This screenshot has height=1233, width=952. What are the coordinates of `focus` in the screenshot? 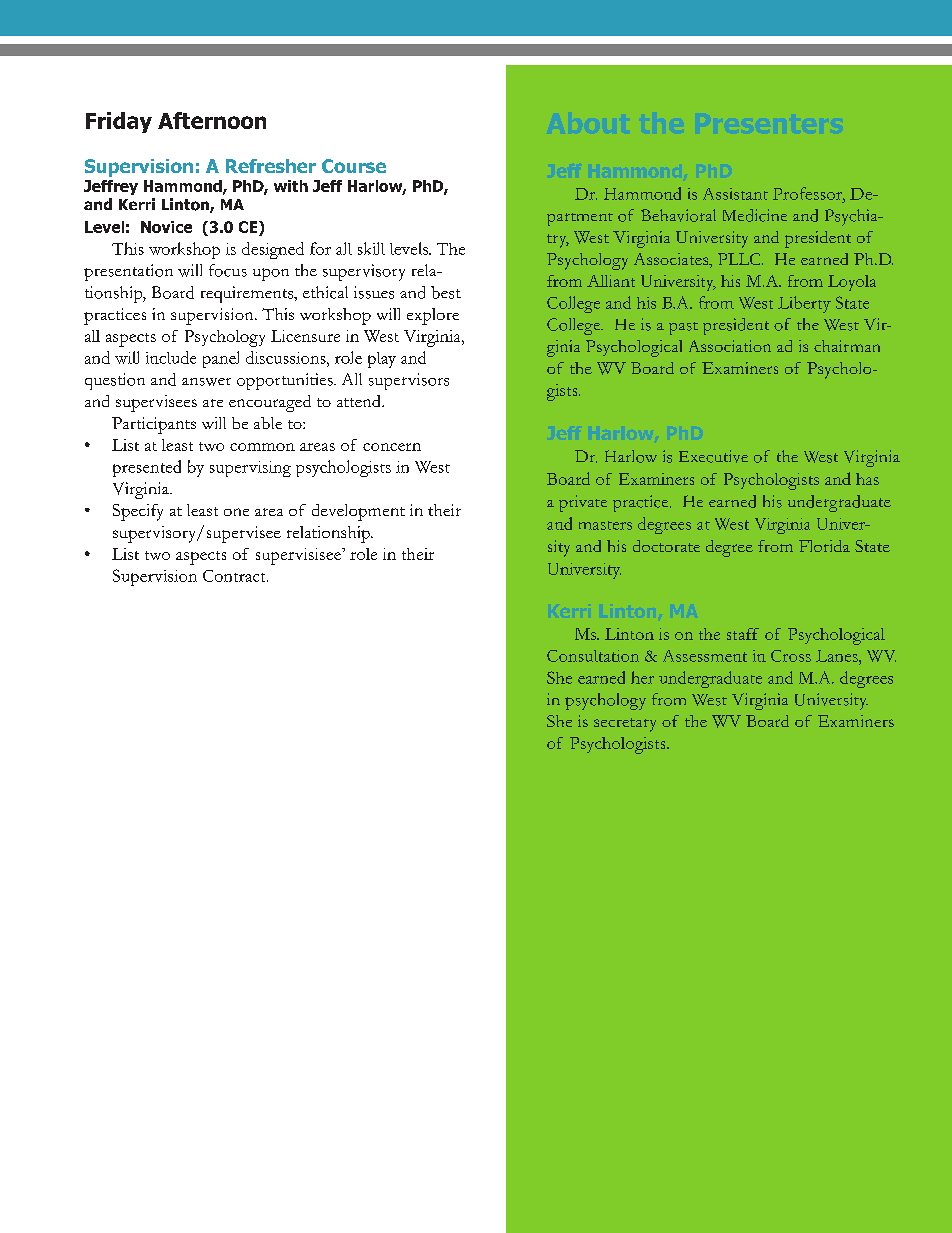 It's located at (228, 270).
